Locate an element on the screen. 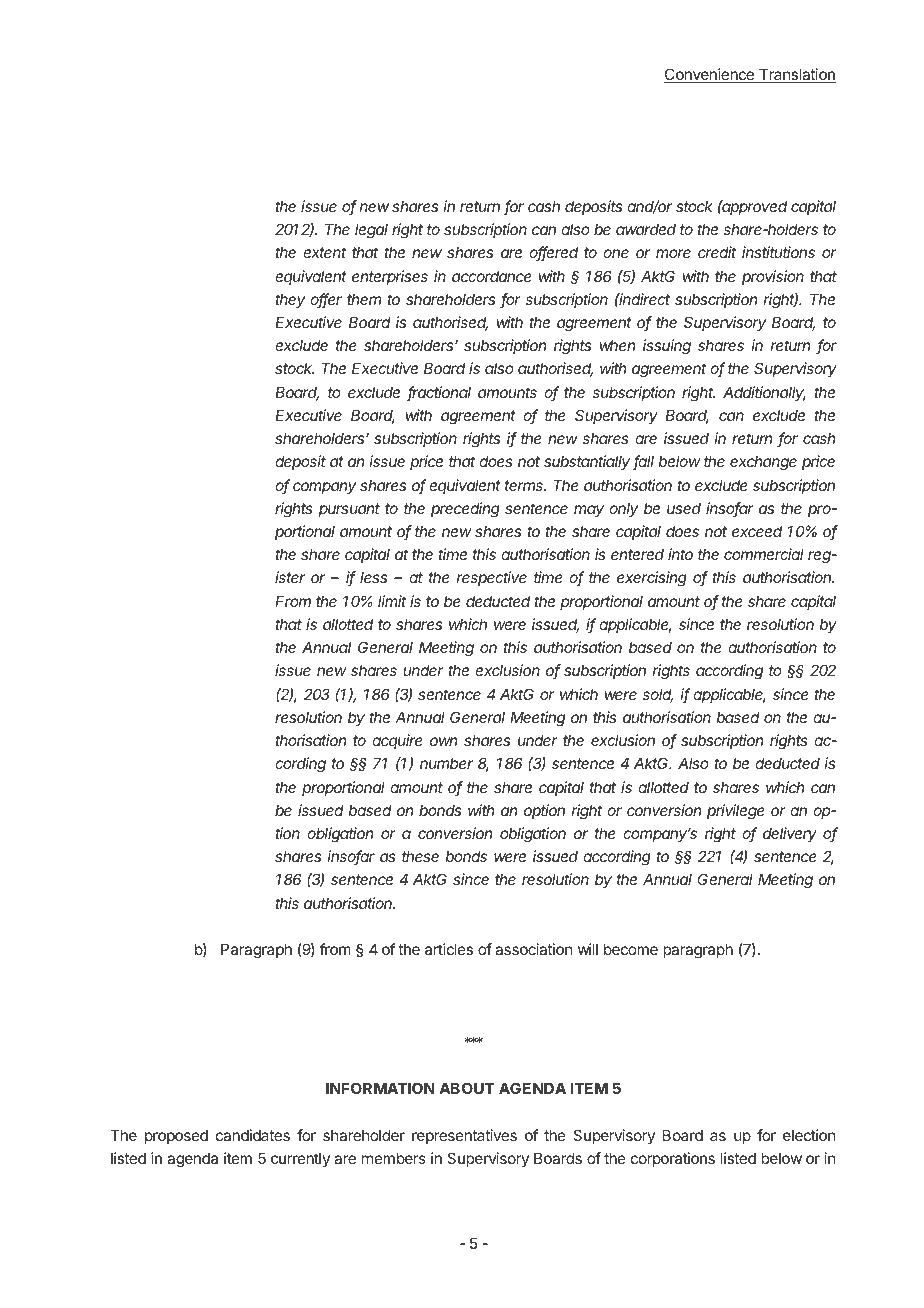 The image size is (924, 1308). extent is located at coordinates (324, 252).
